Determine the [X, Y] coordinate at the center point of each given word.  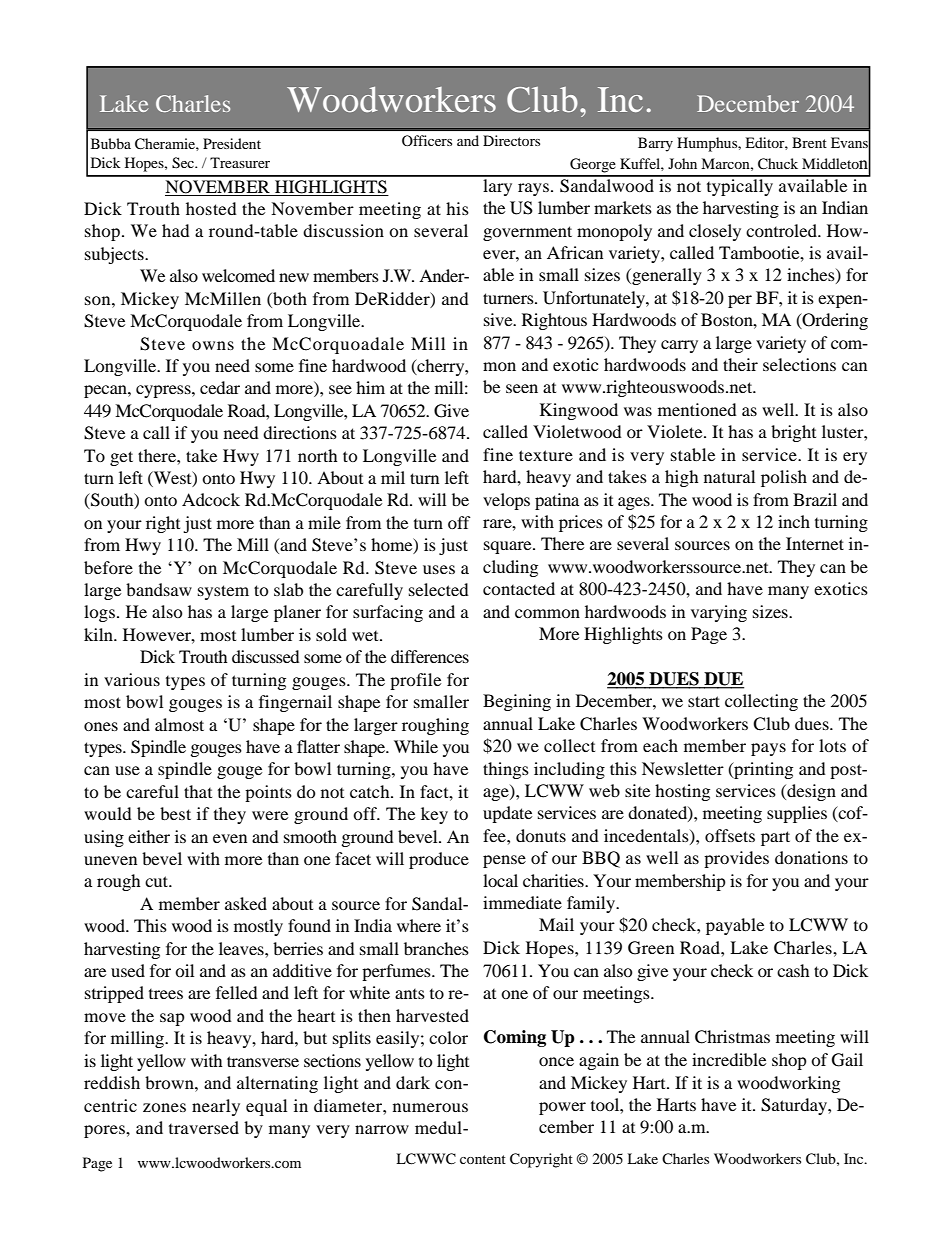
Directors [511, 140]
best [175, 813]
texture [546, 455]
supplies [797, 814]
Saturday [795, 1106]
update [507, 814]
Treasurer [240, 162]
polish [784, 478]
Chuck [778, 164]
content [483, 1159]
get [121, 458]
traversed [204, 1127]
